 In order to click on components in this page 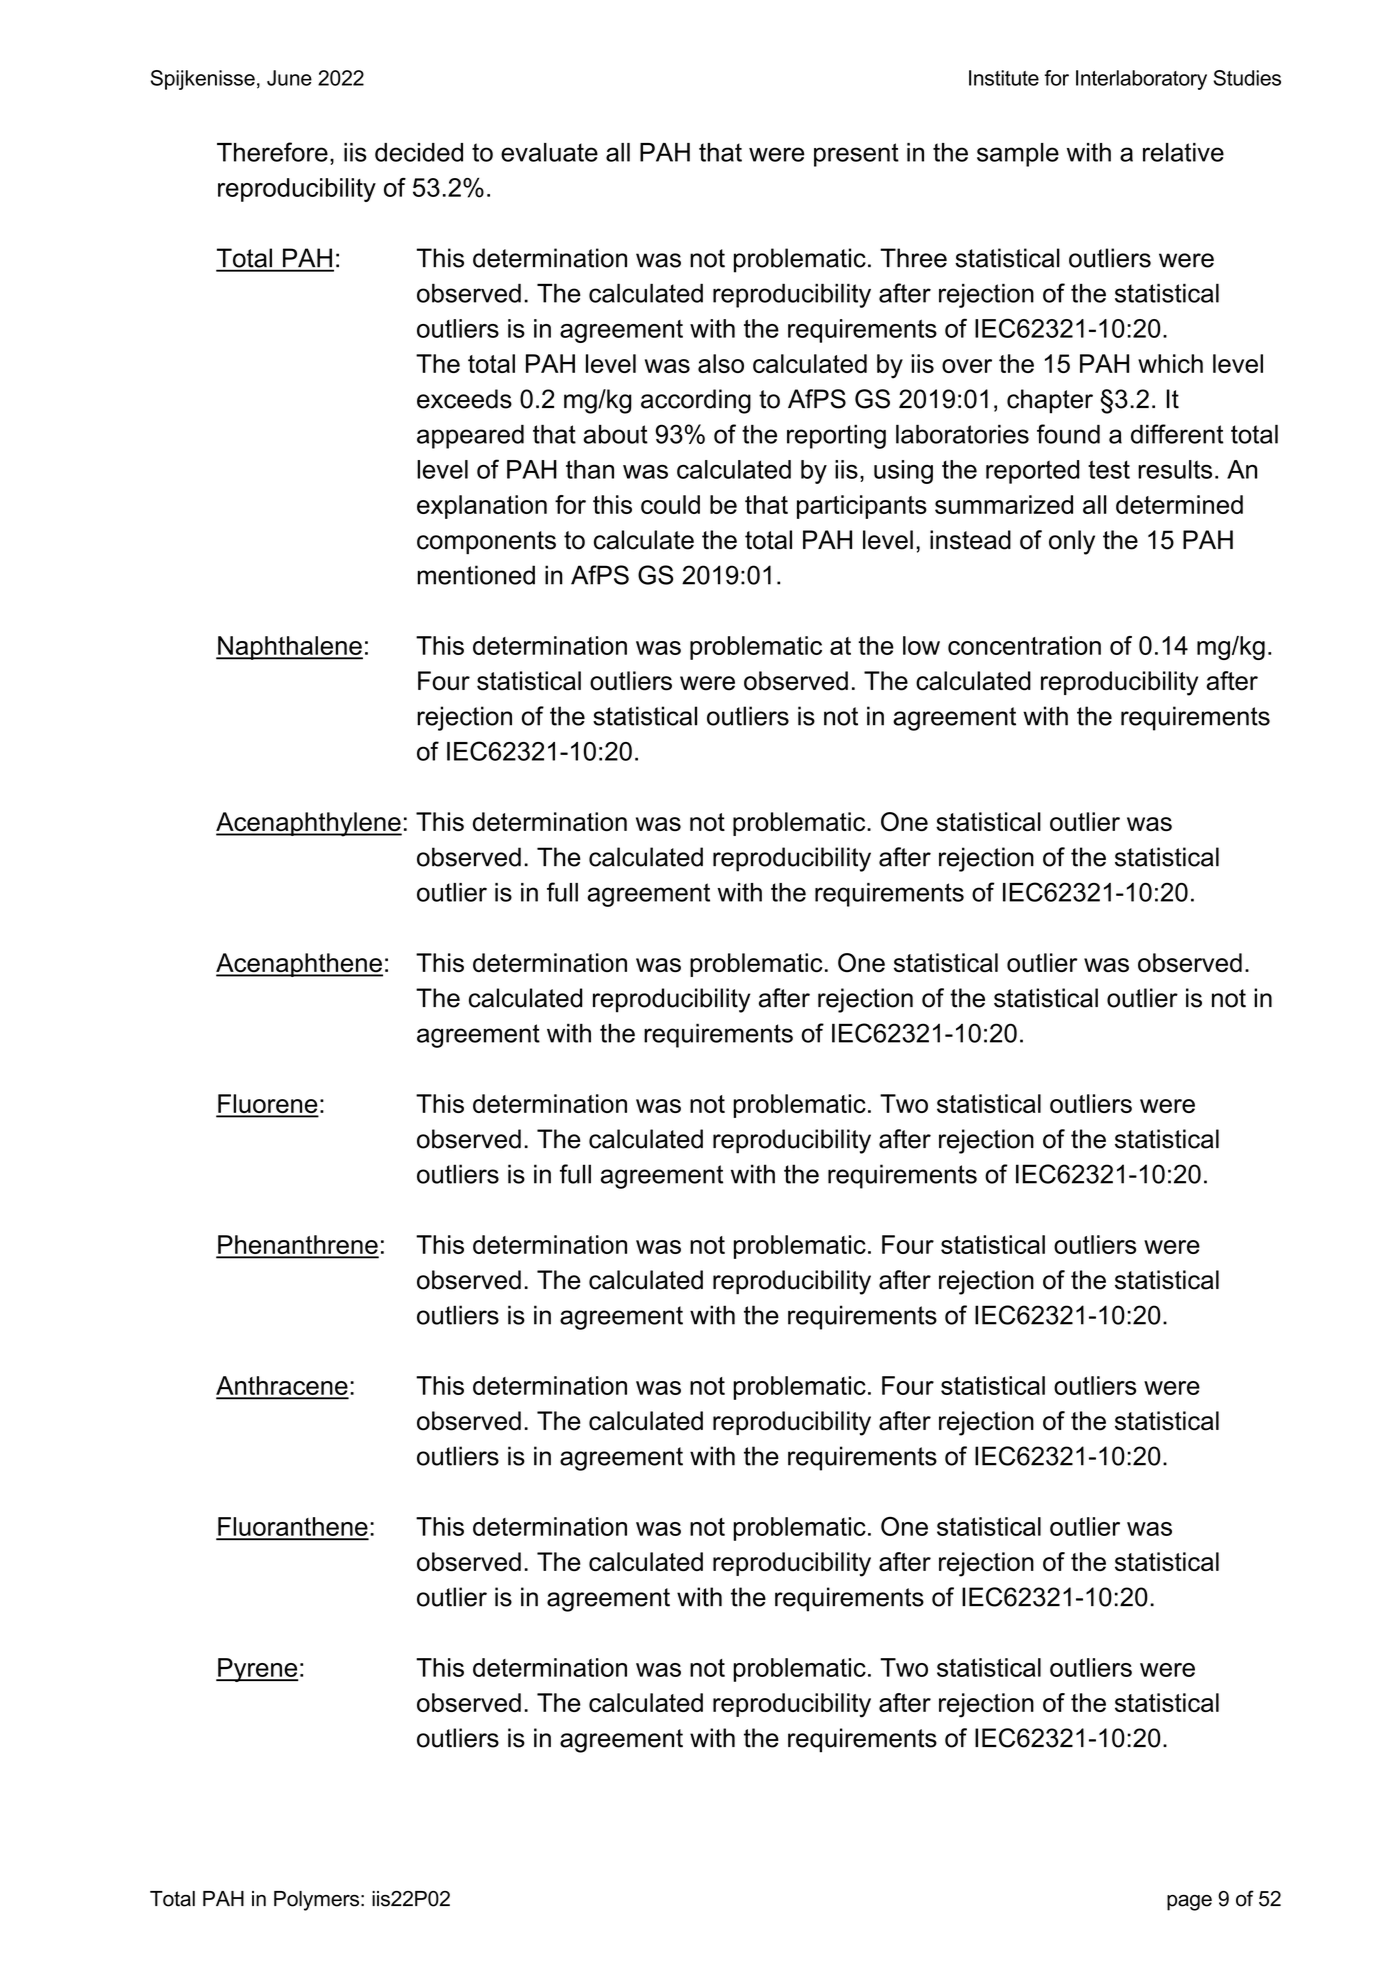, I will do `click(486, 542)`.
